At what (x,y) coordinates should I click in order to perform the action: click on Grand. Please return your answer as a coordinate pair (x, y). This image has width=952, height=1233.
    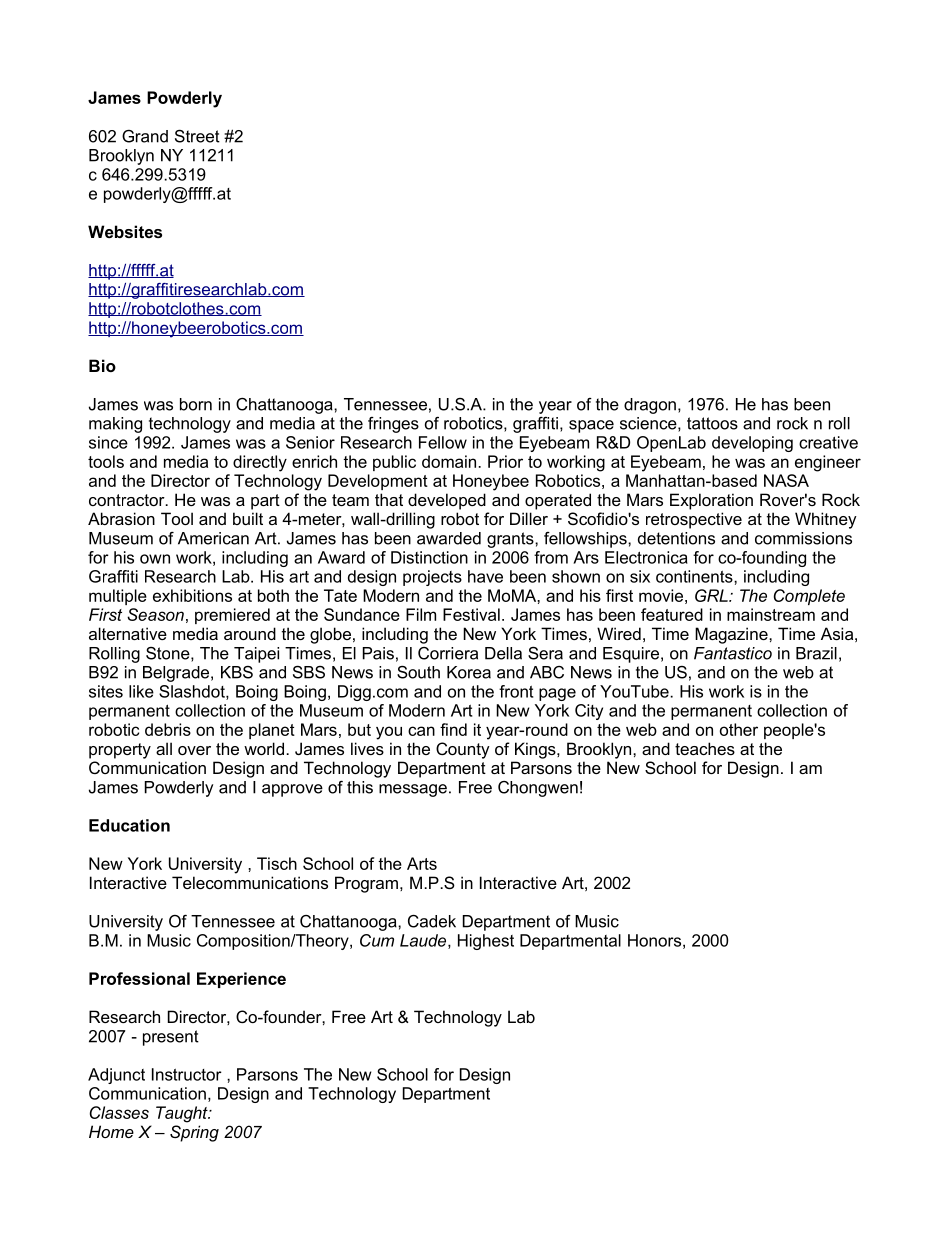
    Looking at the image, I should click on (145, 136).
